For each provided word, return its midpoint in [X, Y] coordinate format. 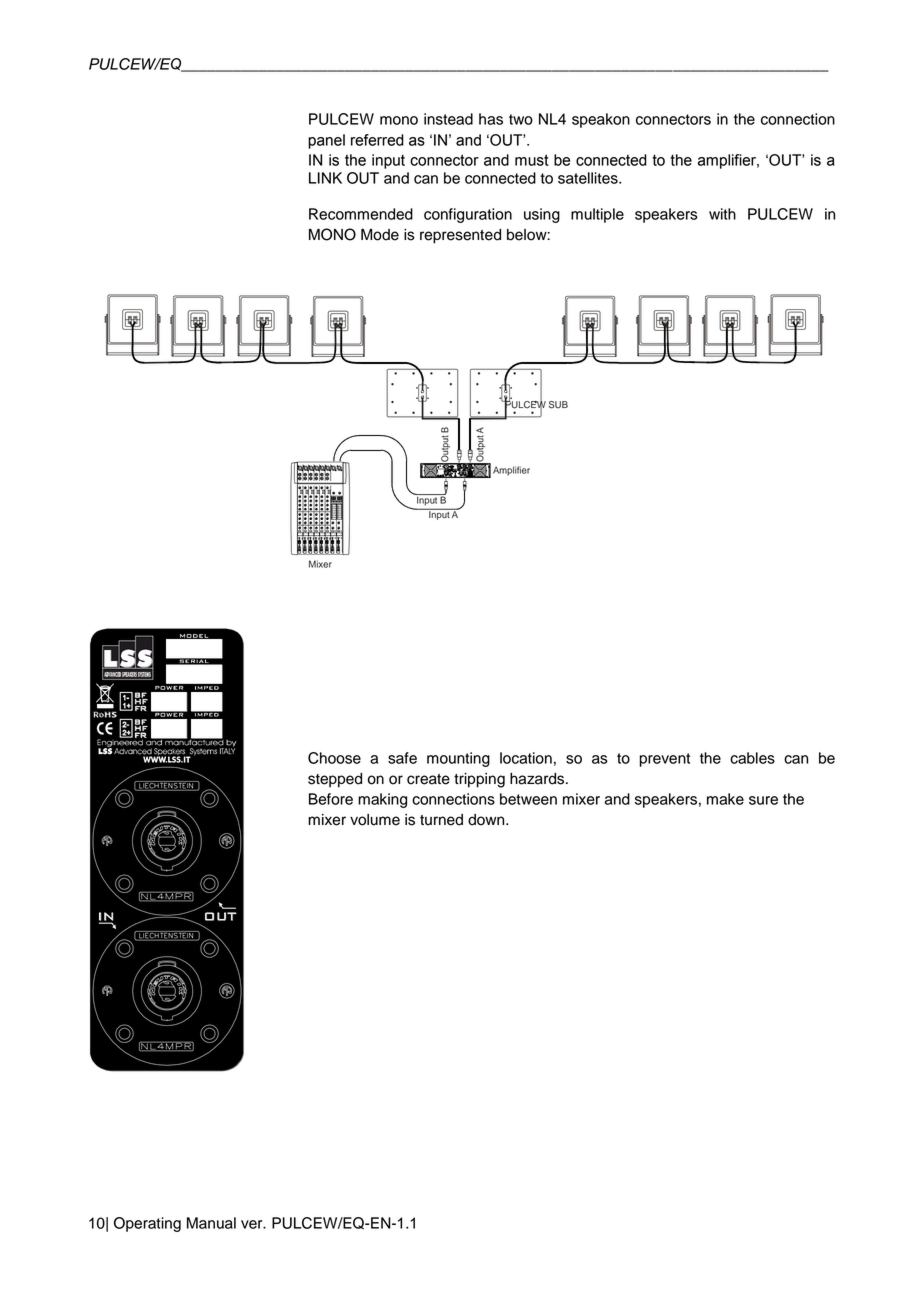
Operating [147, 1224]
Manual [211, 1223]
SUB [558, 405]
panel [326, 141]
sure [763, 800]
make [725, 799]
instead [448, 119]
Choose [334, 758]
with [722, 214]
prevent [665, 760]
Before [331, 799]
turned [441, 820]
